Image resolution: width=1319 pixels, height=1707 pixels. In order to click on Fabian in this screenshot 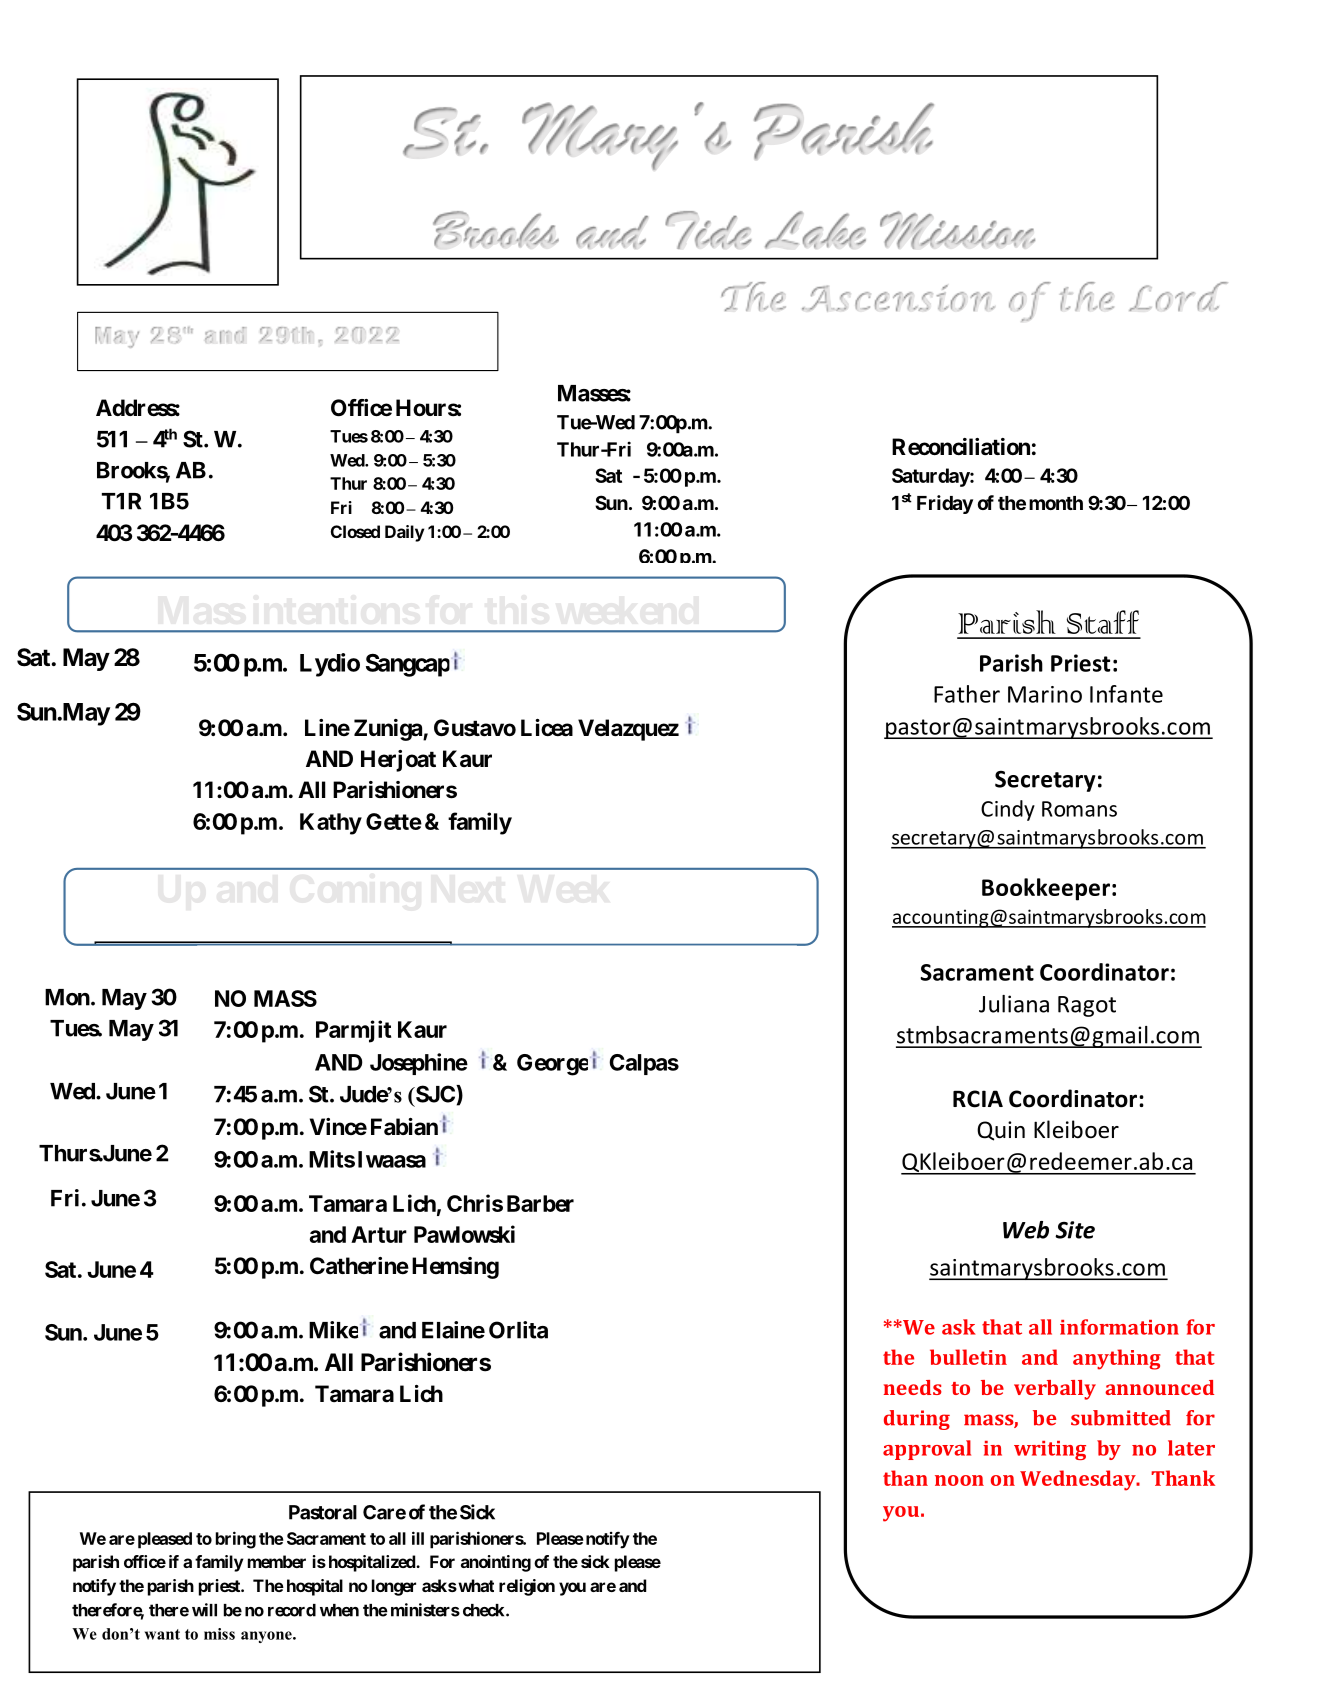, I will do `click(404, 1127)`.
